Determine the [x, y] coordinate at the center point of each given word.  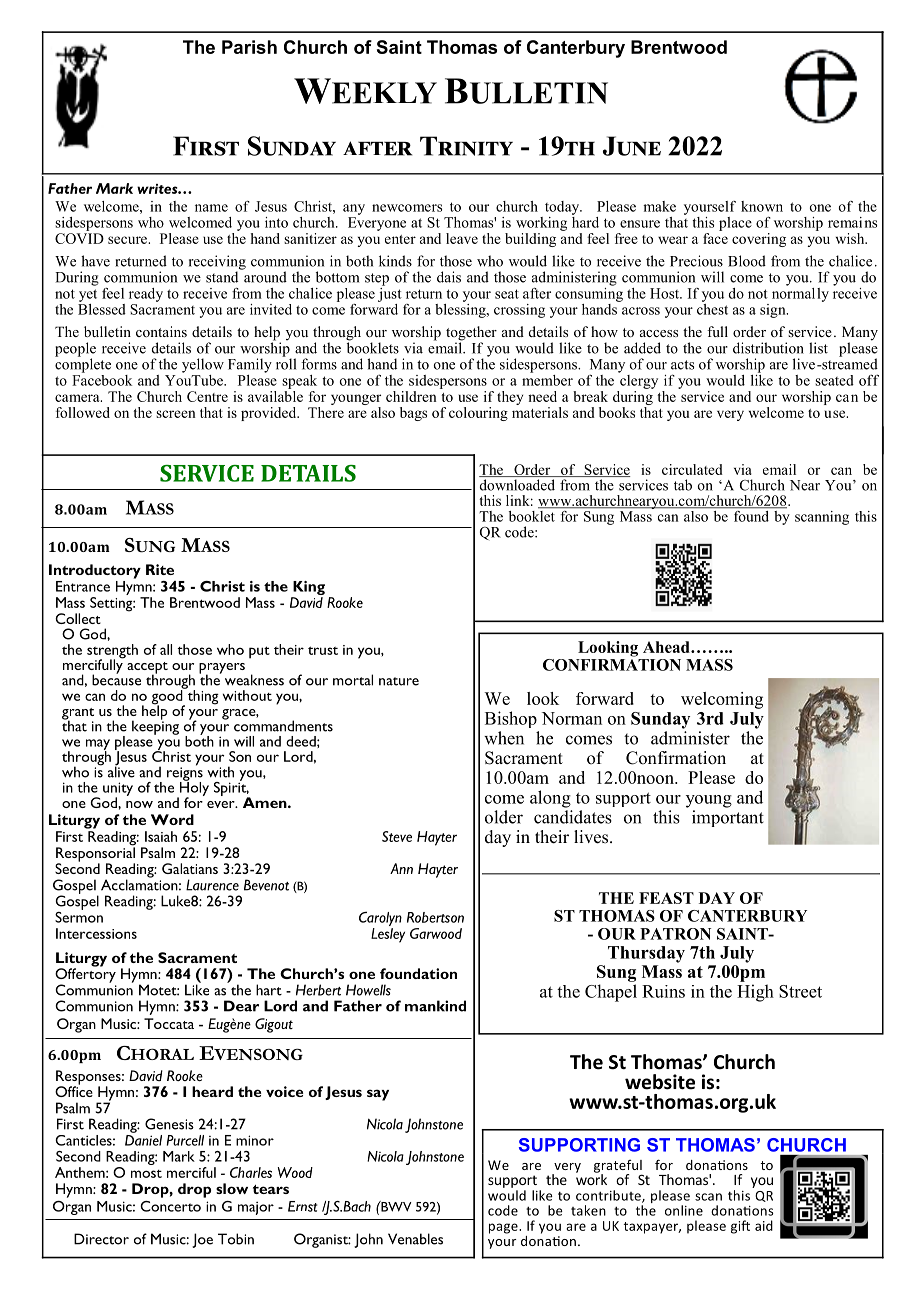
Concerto [170, 1206]
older [504, 817]
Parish [249, 47]
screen [176, 414]
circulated [692, 469]
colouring [478, 414]
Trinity [466, 146]
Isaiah [161, 836]
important [728, 818]
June [632, 146]
